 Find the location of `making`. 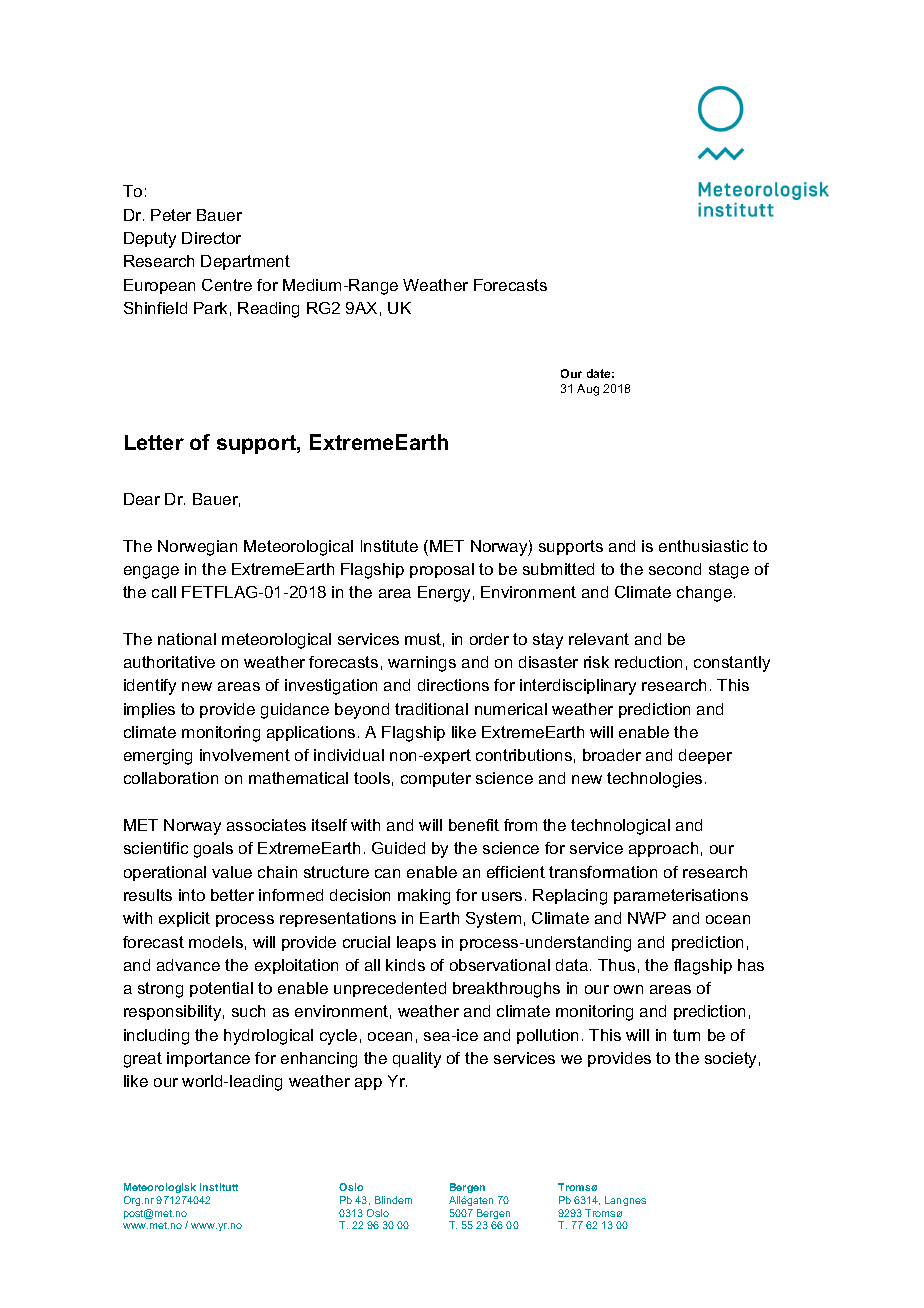

making is located at coordinates (424, 897).
